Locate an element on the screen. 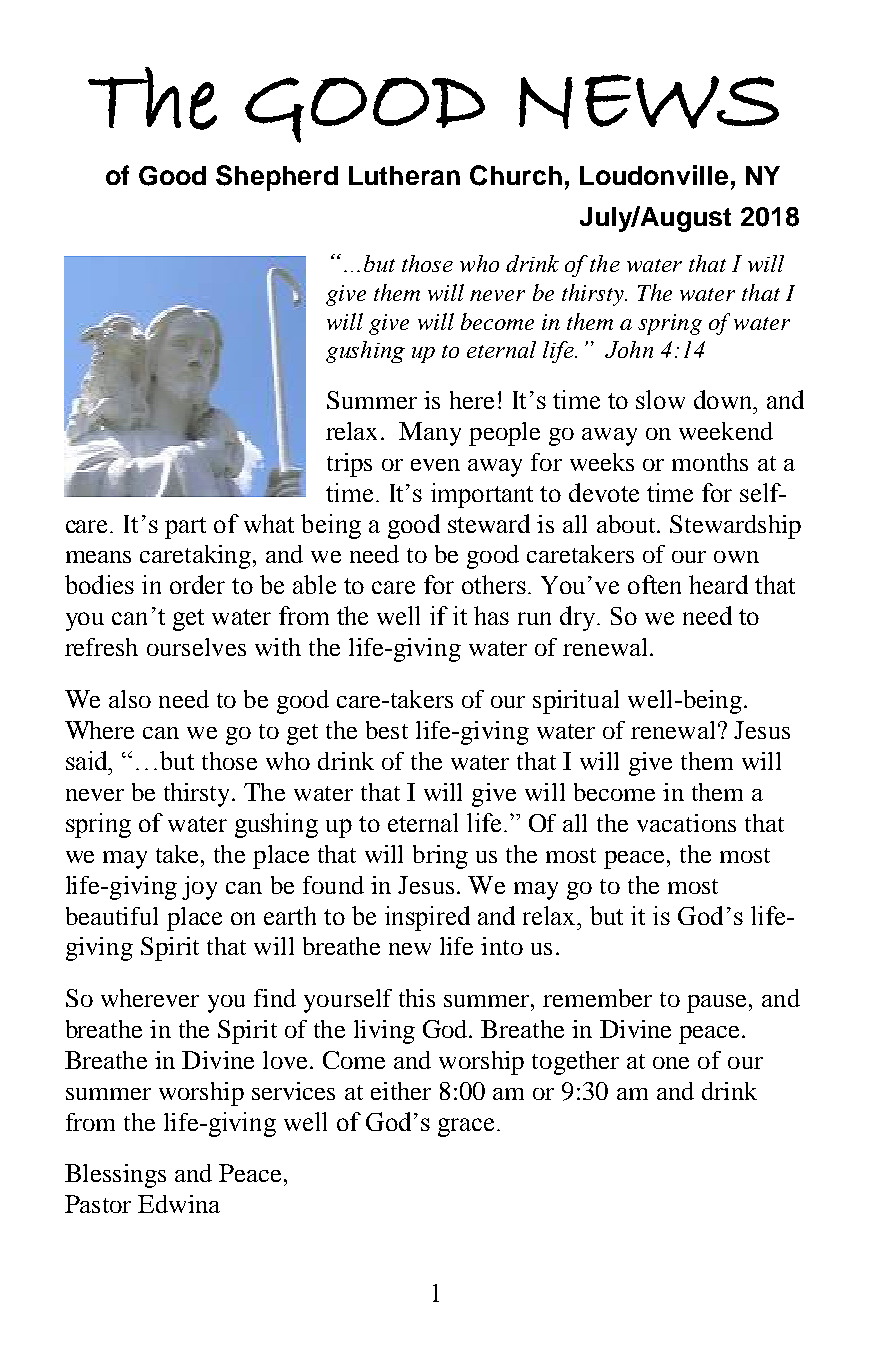 The width and height of the screenshot is (887, 1372). part is located at coordinates (185, 528).
